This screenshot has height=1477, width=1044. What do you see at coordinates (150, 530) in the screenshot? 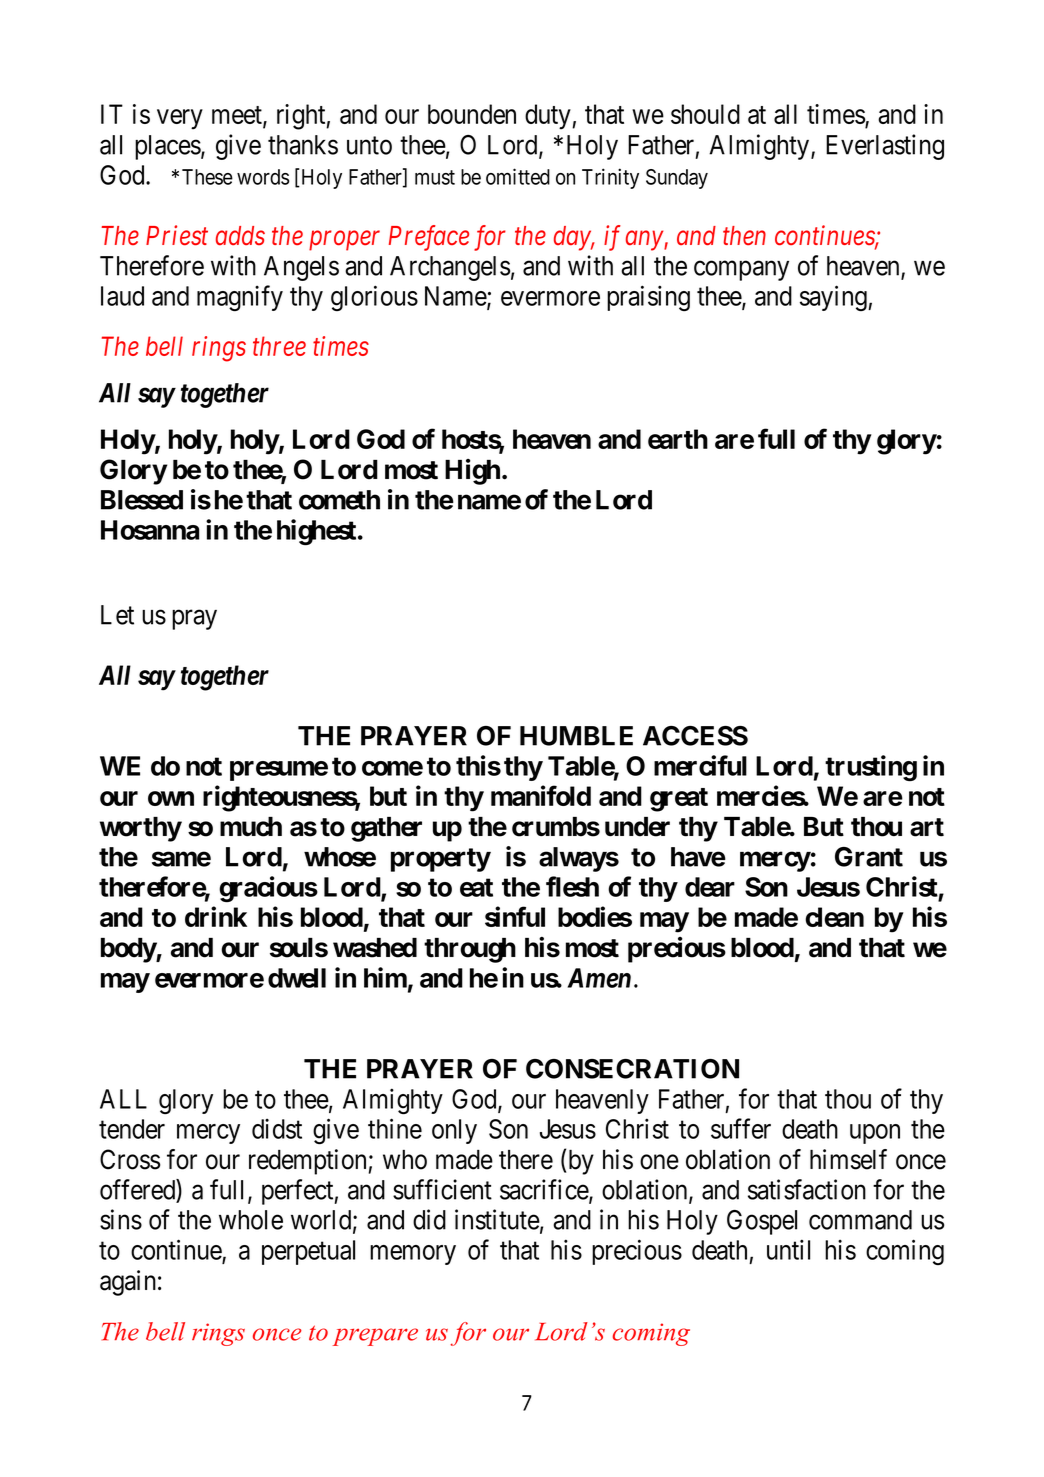
I see `Hosanna` at bounding box center [150, 530].
